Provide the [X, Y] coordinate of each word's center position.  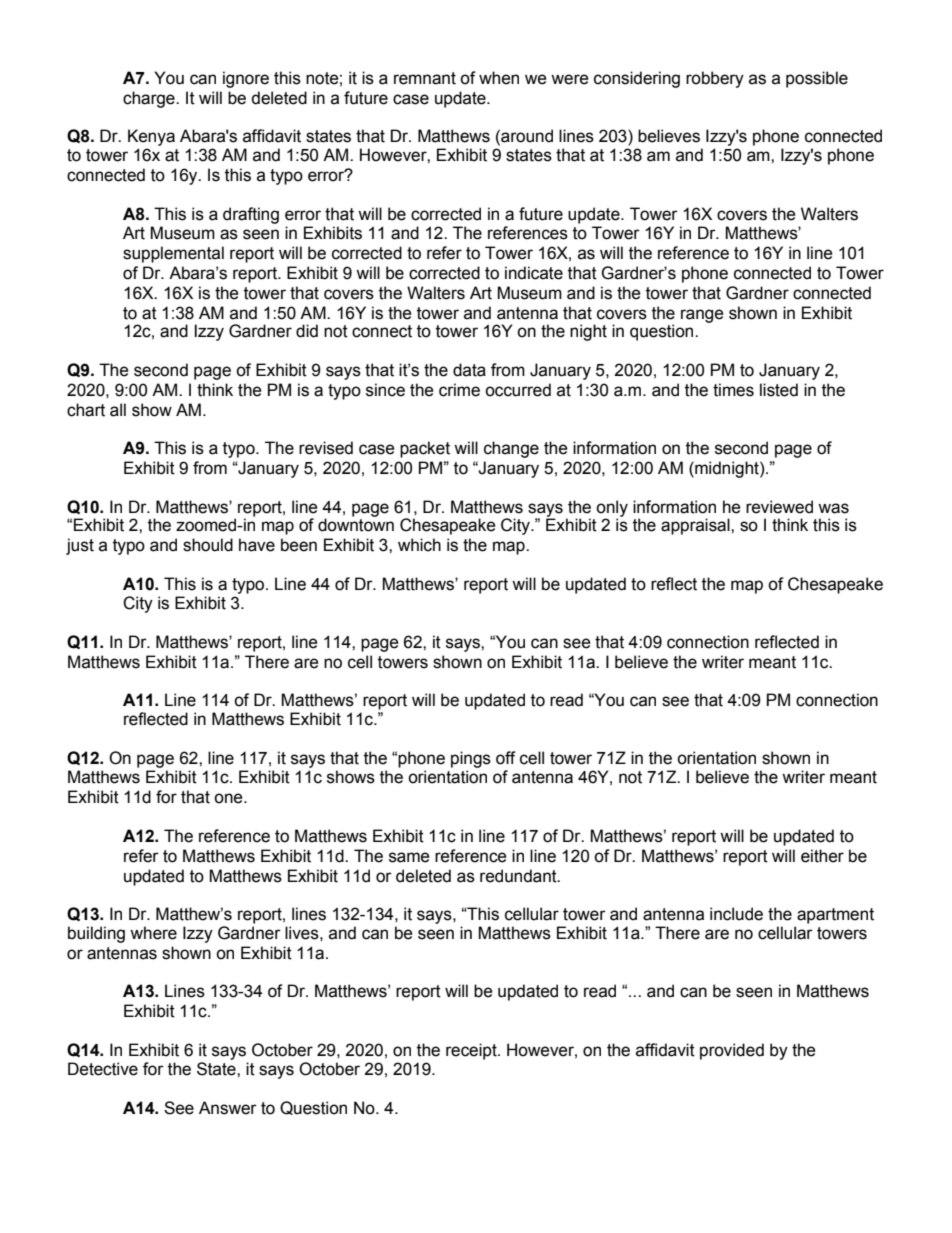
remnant [425, 78]
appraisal [696, 526]
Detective [103, 1069]
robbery [715, 79]
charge [150, 99]
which [419, 545]
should [208, 545]
